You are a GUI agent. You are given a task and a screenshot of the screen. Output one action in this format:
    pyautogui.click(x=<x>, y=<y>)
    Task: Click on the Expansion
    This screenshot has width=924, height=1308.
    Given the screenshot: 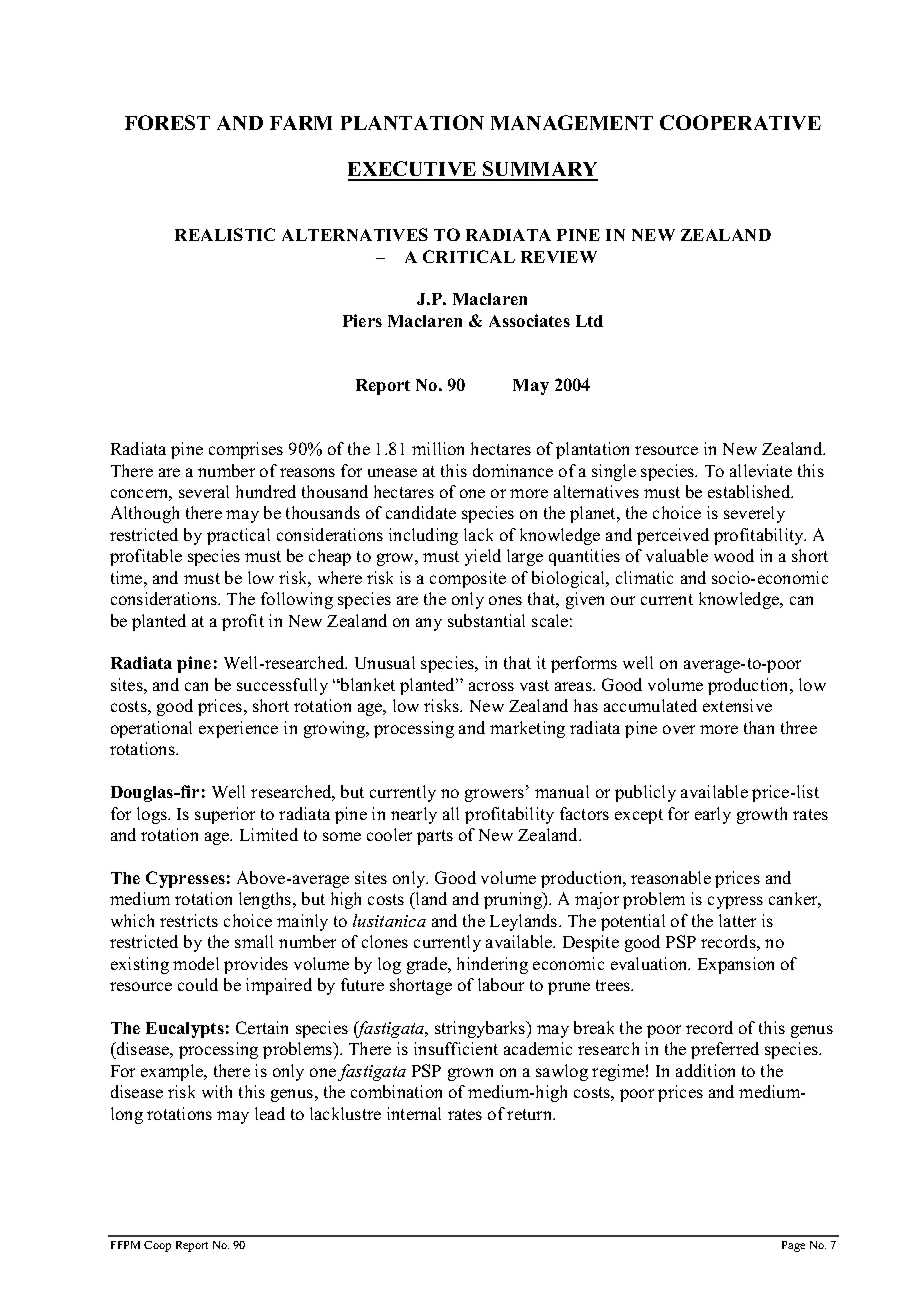 What is the action you would take?
    pyautogui.click(x=736, y=965)
